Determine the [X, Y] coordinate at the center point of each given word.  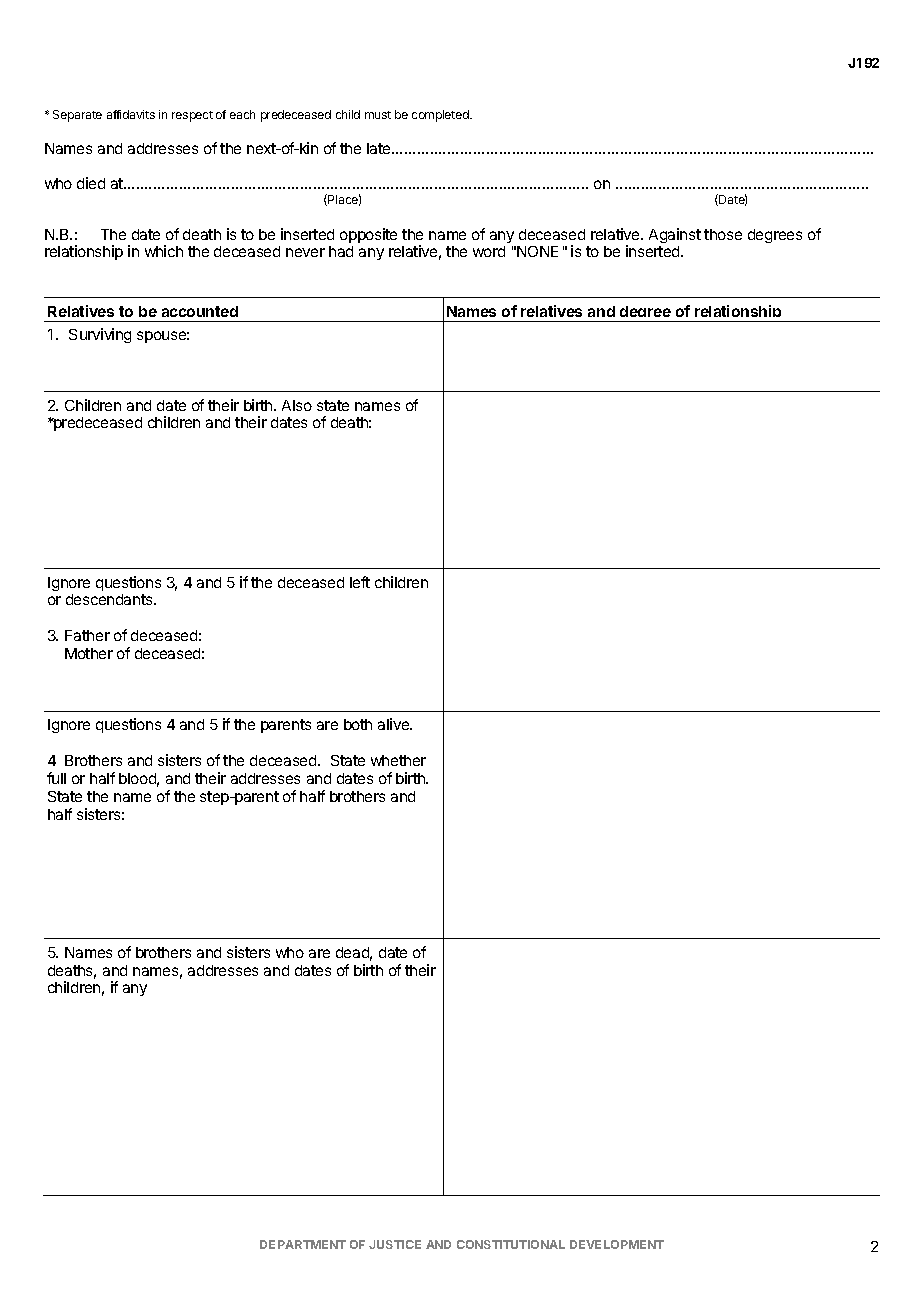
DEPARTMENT [303, 1244]
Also [297, 405]
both [358, 724]
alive [395, 724]
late [380, 148]
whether [398, 760]
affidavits [131, 114]
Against [675, 235]
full [56, 778]
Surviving [100, 335]
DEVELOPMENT [617, 1244]
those [723, 234]
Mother [89, 653]
